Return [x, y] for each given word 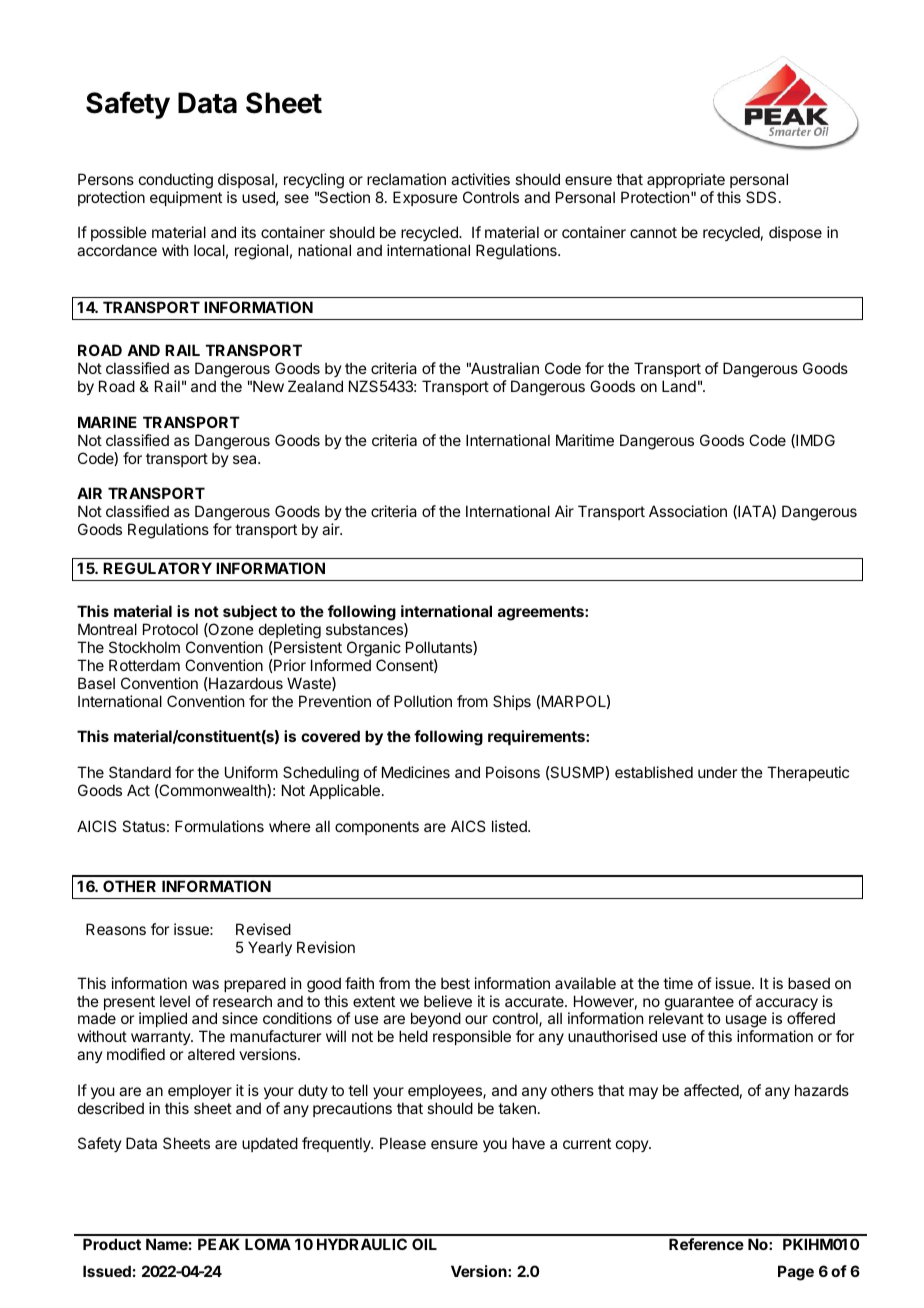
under [717, 772]
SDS [761, 197]
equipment [186, 198]
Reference [706, 1244]
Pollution [423, 701]
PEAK [219, 1244]
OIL [424, 1244]
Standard [140, 772]
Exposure [425, 198]
